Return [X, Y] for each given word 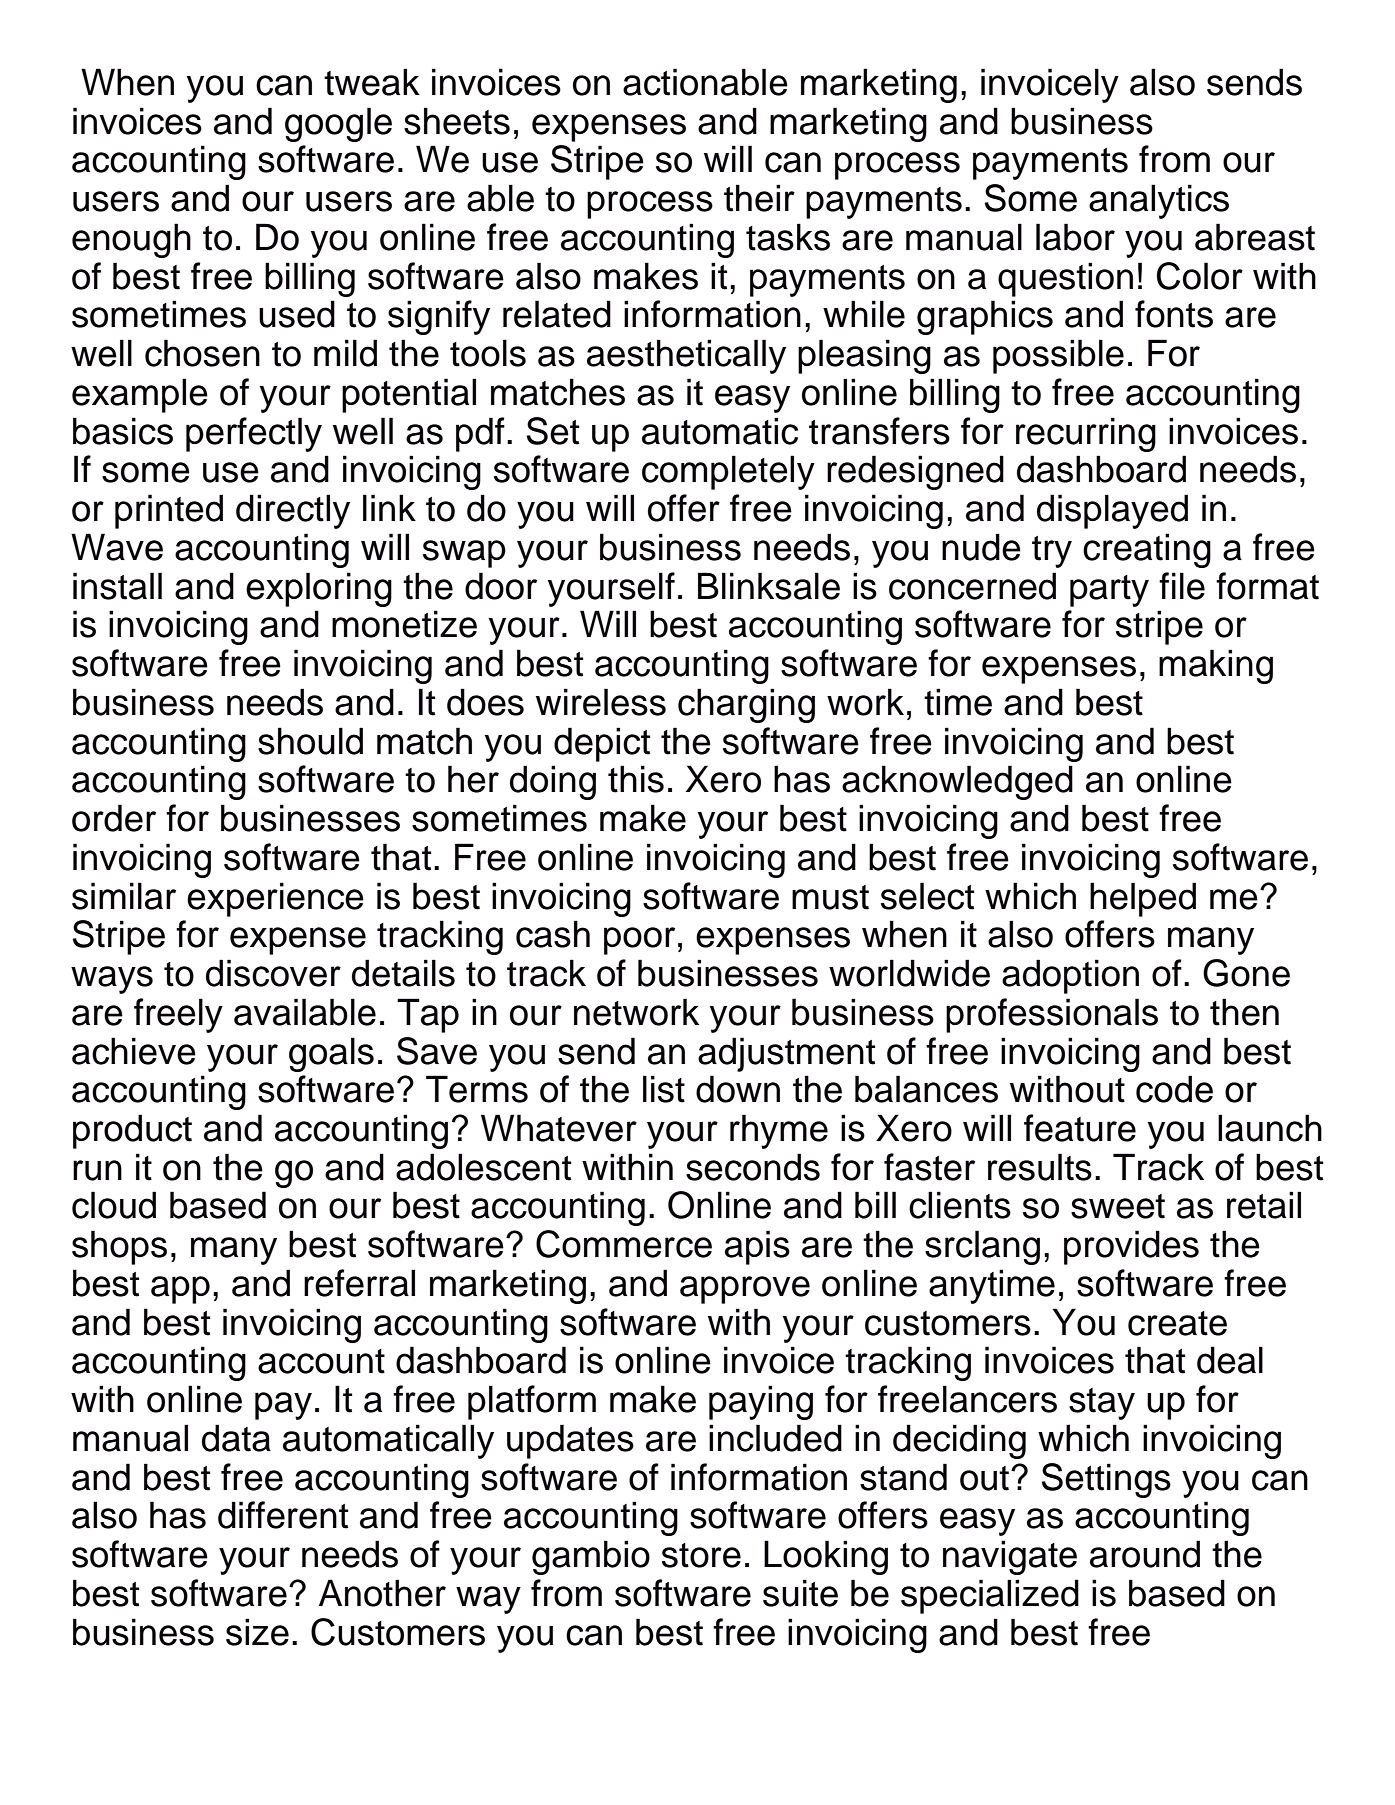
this [636, 779]
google [338, 124]
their [759, 198]
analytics [1159, 201]
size [257, 1632]
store [701, 1555]
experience [275, 899]
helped [1143, 899]
